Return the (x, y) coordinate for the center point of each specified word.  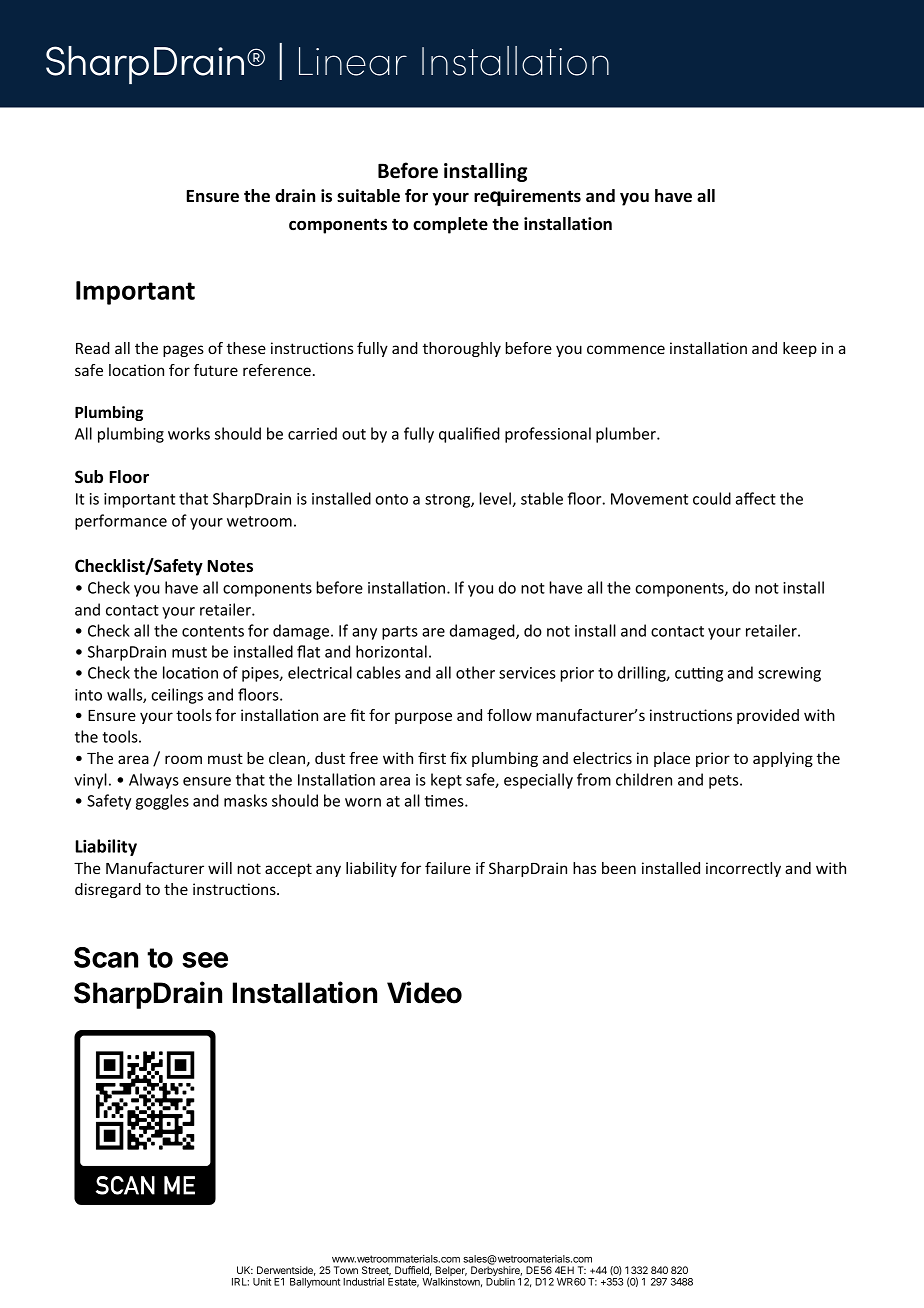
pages (183, 351)
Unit (262, 1282)
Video (424, 992)
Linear (353, 61)
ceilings (177, 696)
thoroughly (462, 349)
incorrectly (743, 869)
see (205, 960)
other (475, 672)
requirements (527, 197)
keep (800, 349)
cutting (699, 674)
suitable (368, 196)
